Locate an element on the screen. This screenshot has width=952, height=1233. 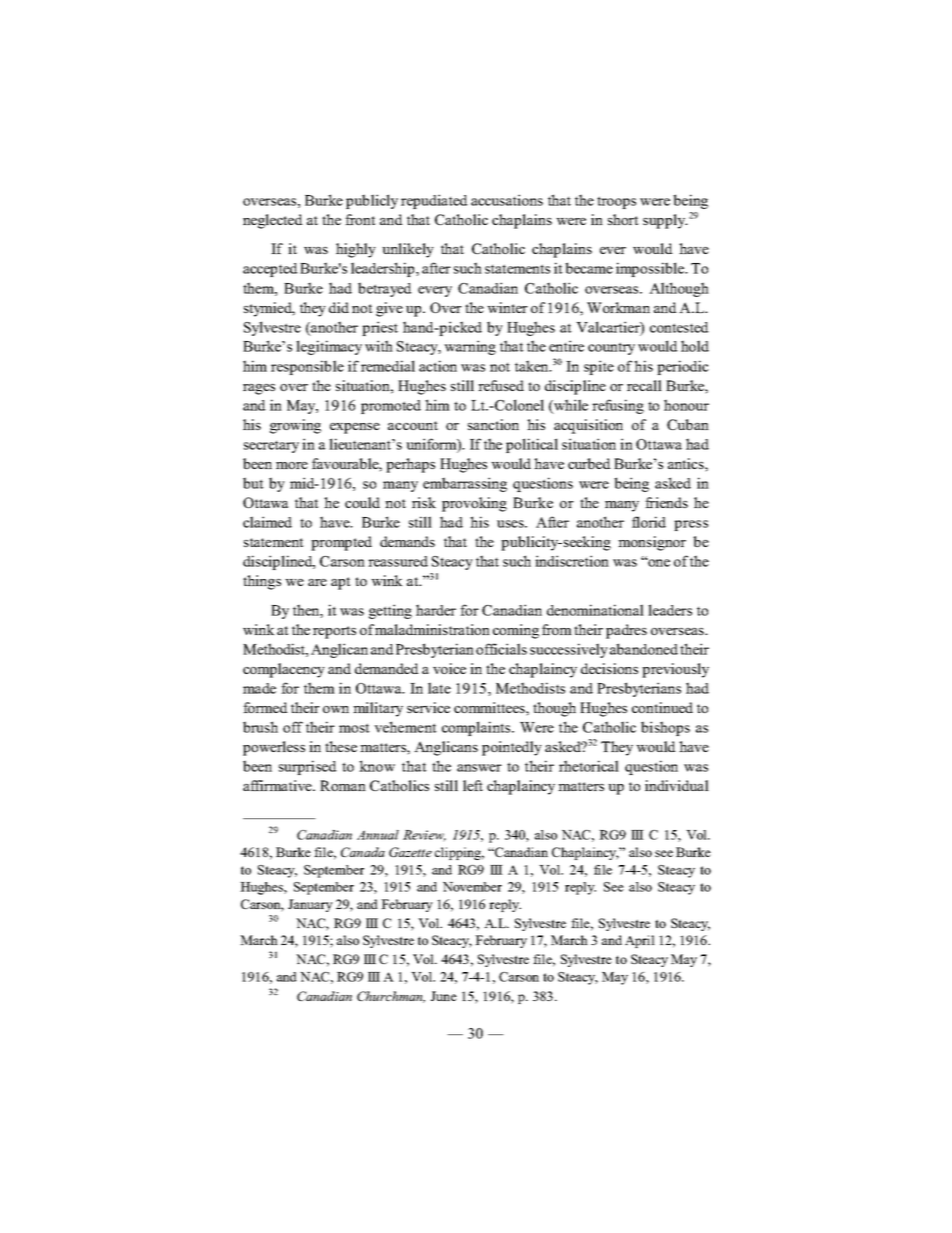
harder is located at coordinates (436, 610).
